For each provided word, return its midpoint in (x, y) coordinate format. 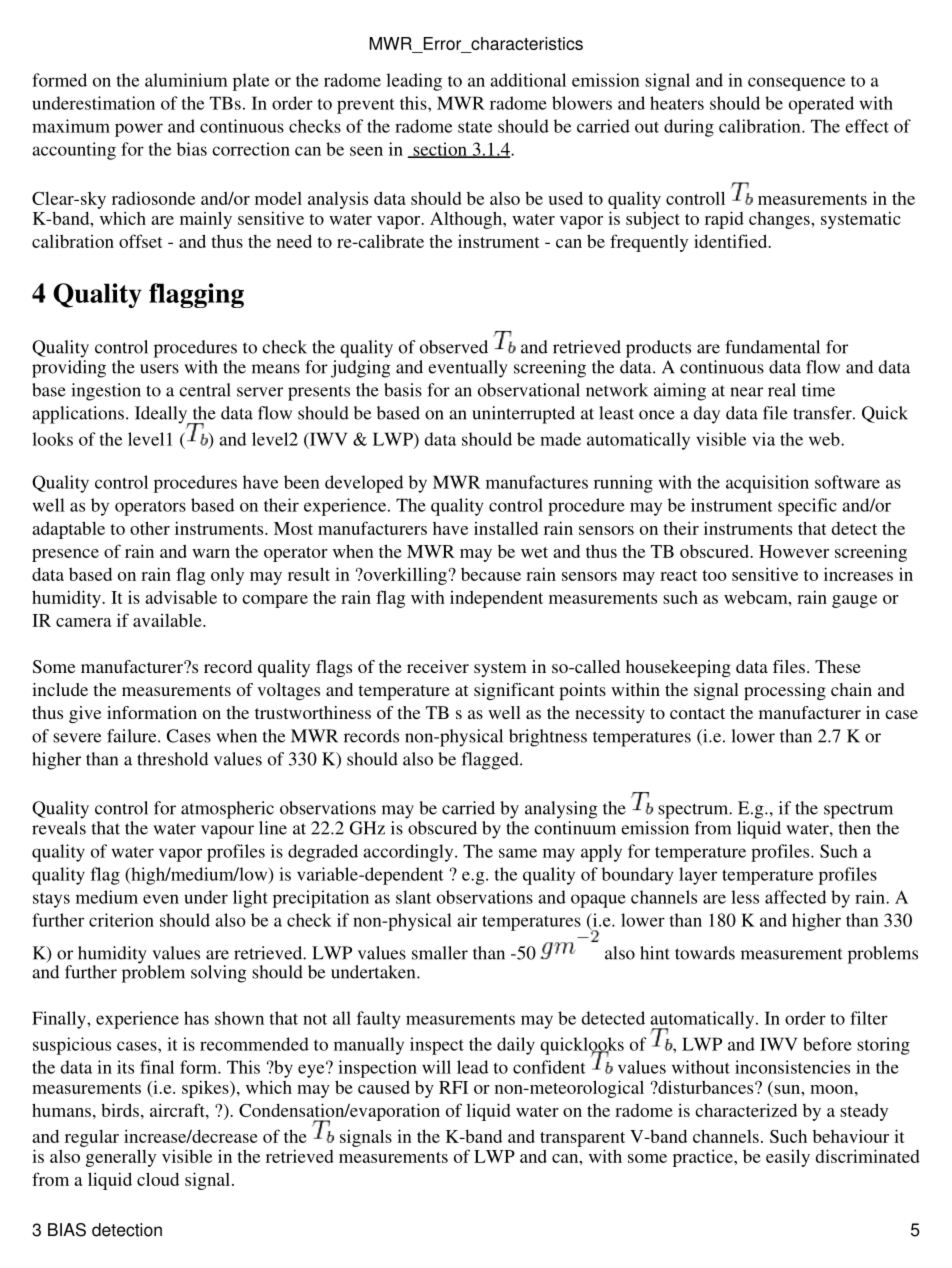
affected (795, 897)
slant (413, 897)
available (168, 620)
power (139, 130)
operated (821, 105)
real (782, 390)
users (159, 369)
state (475, 127)
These (838, 666)
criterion (121, 920)
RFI (453, 1087)
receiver (438, 666)
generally (121, 1158)
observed (454, 347)
